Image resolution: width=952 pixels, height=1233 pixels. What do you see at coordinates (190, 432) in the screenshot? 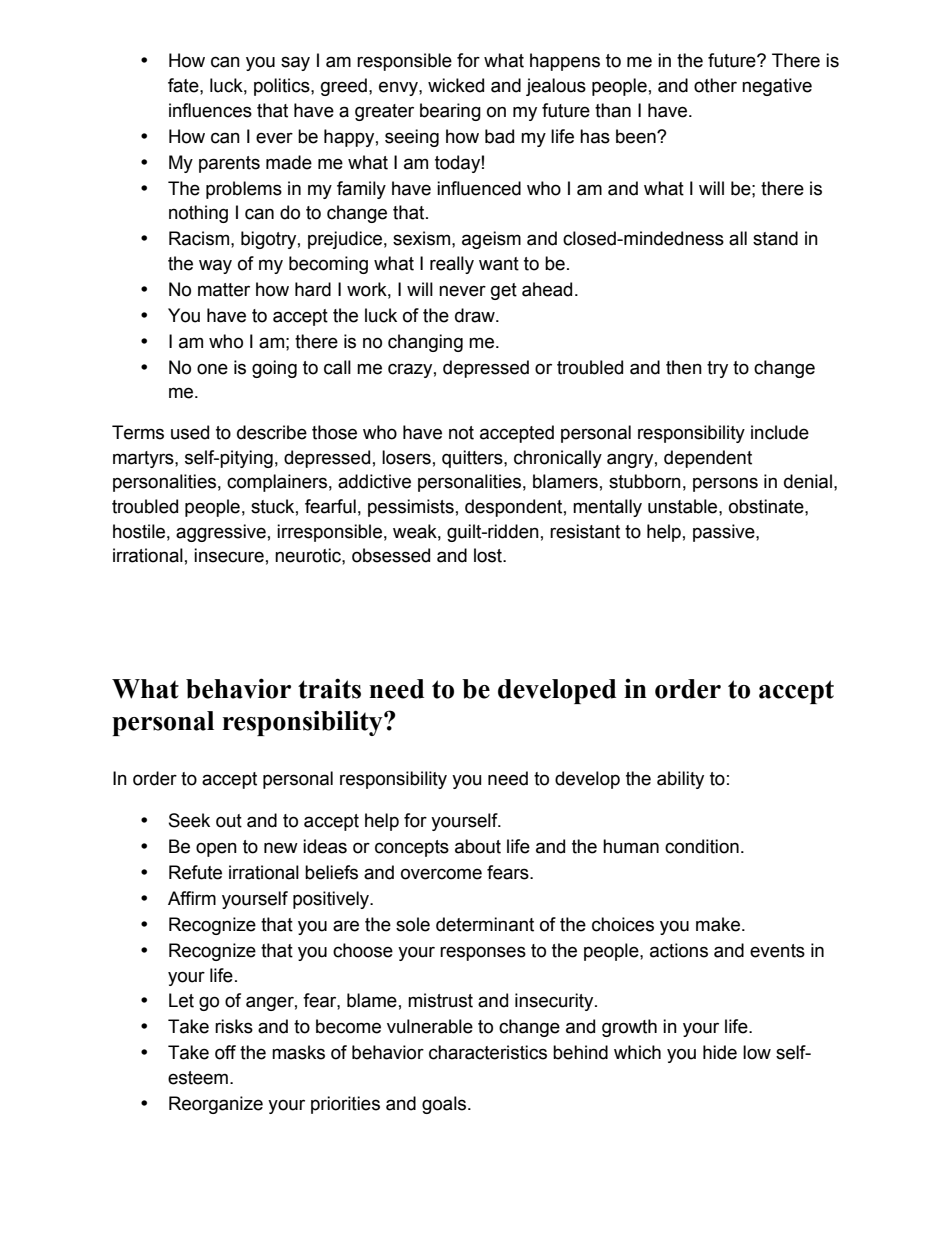
I see `used` at bounding box center [190, 432].
